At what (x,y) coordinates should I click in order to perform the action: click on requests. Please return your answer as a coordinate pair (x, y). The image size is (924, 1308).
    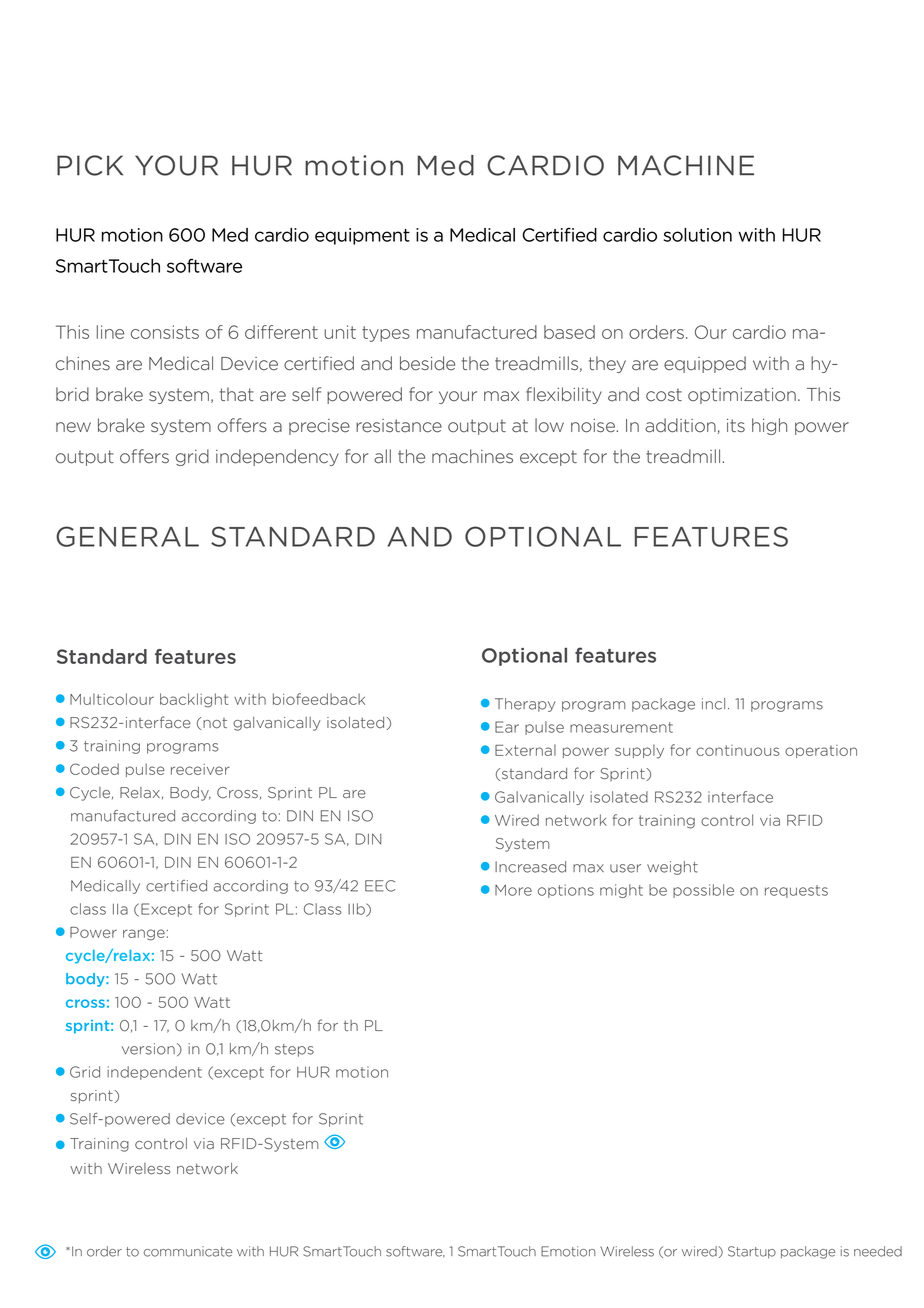
    Looking at the image, I should click on (796, 891).
